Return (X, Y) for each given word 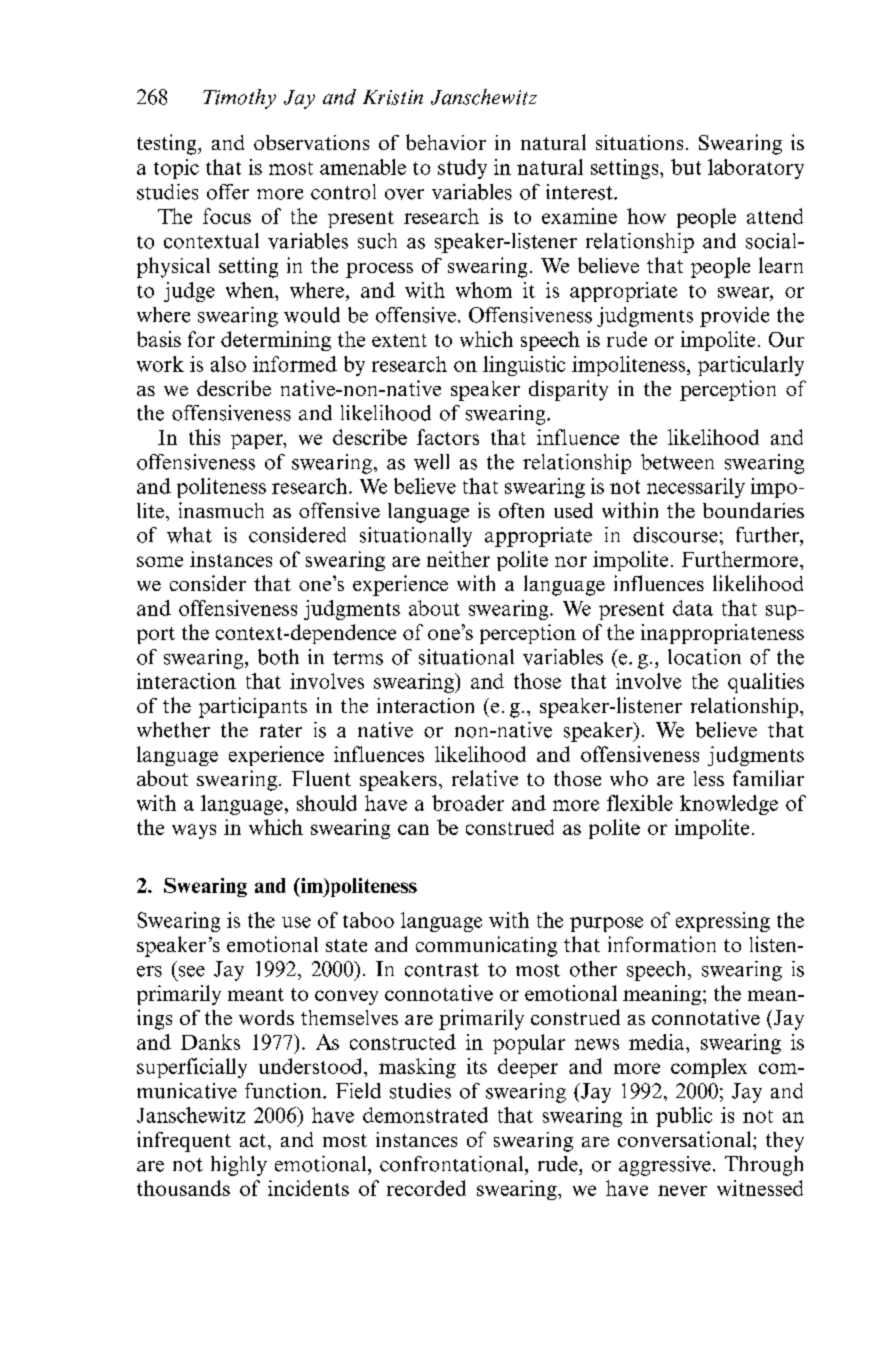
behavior (446, 142)
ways (194, 831)
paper (258, 441)
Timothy (239, 99)
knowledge (729, 805)
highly (239, 1166)
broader (468, 803)
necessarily (696, 488)
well (431, 462)
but (686, 167)
